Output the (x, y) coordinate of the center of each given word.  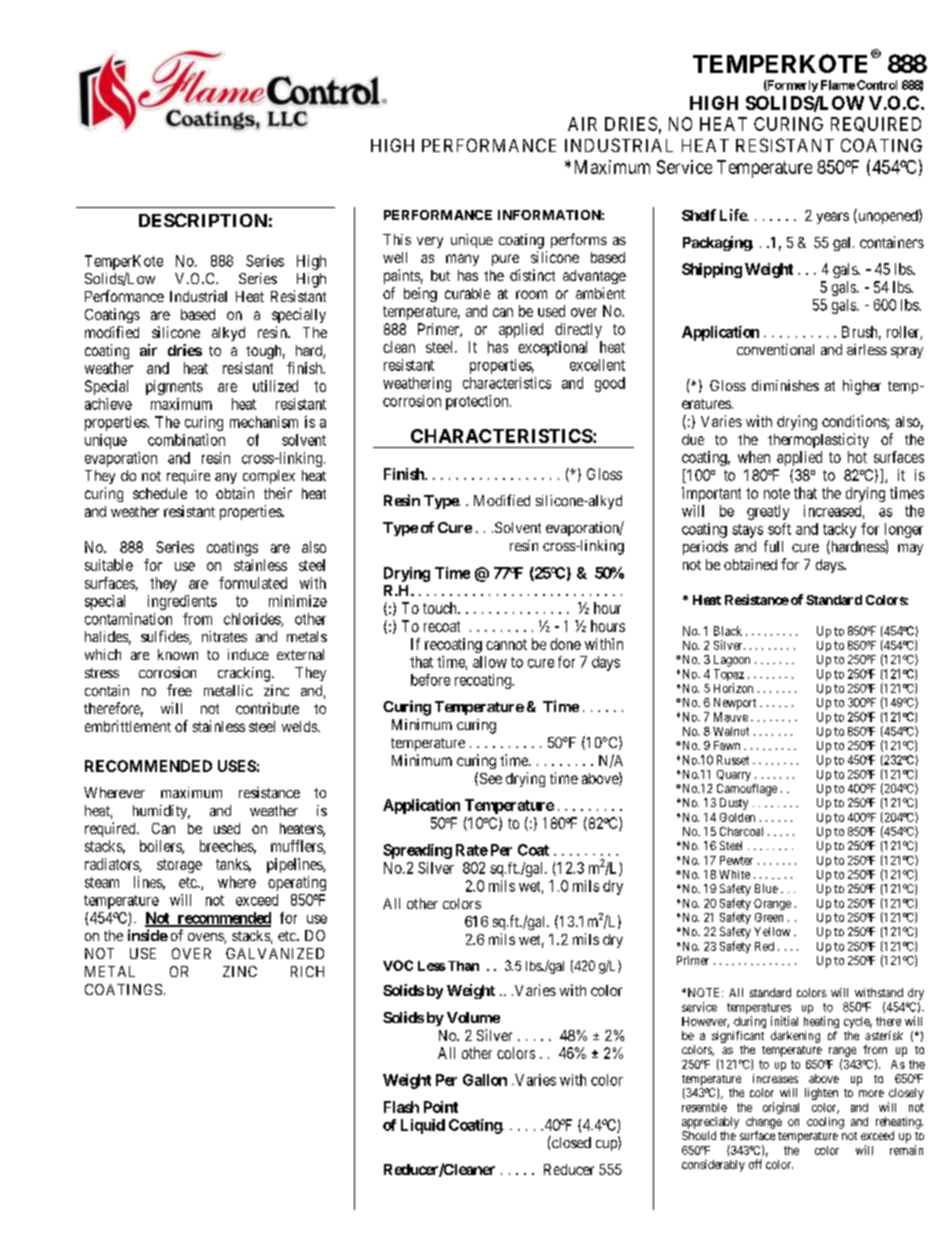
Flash (401, 1107)
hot (857, 457)
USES (237, 766)
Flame (838, 85)
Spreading (417, 851)
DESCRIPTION (203, 220)
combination (186, 440)
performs (579, 240)
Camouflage (747, 790)
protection (478, 402)
